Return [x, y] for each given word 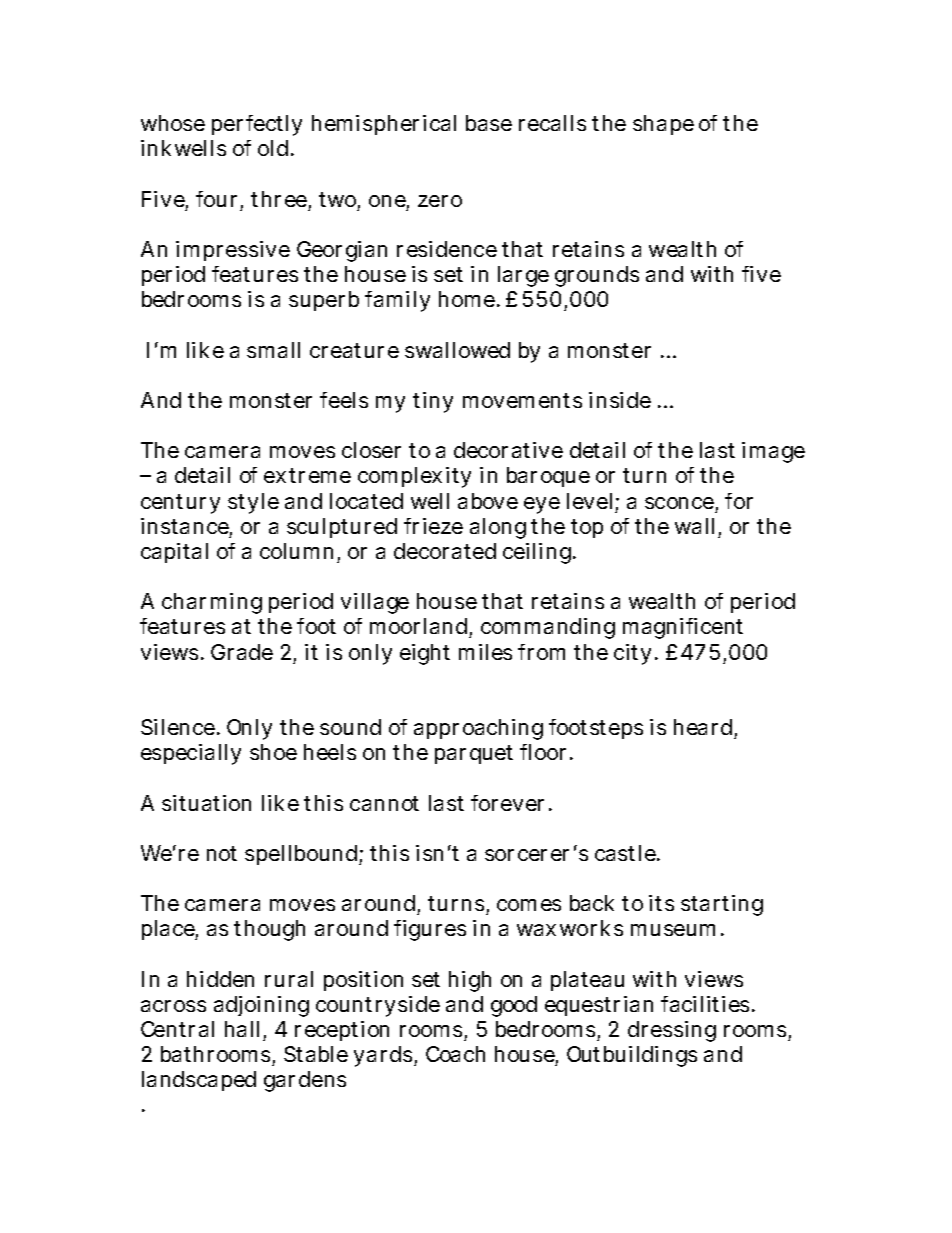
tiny [433, 402]
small [273, 350]
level [589, 501]
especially [191, 754]
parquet [474, 754]
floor [543, 752]
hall [242, 1029]
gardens [305, 1081]
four [216, 199]
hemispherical [384, 125]
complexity [414, 477]
